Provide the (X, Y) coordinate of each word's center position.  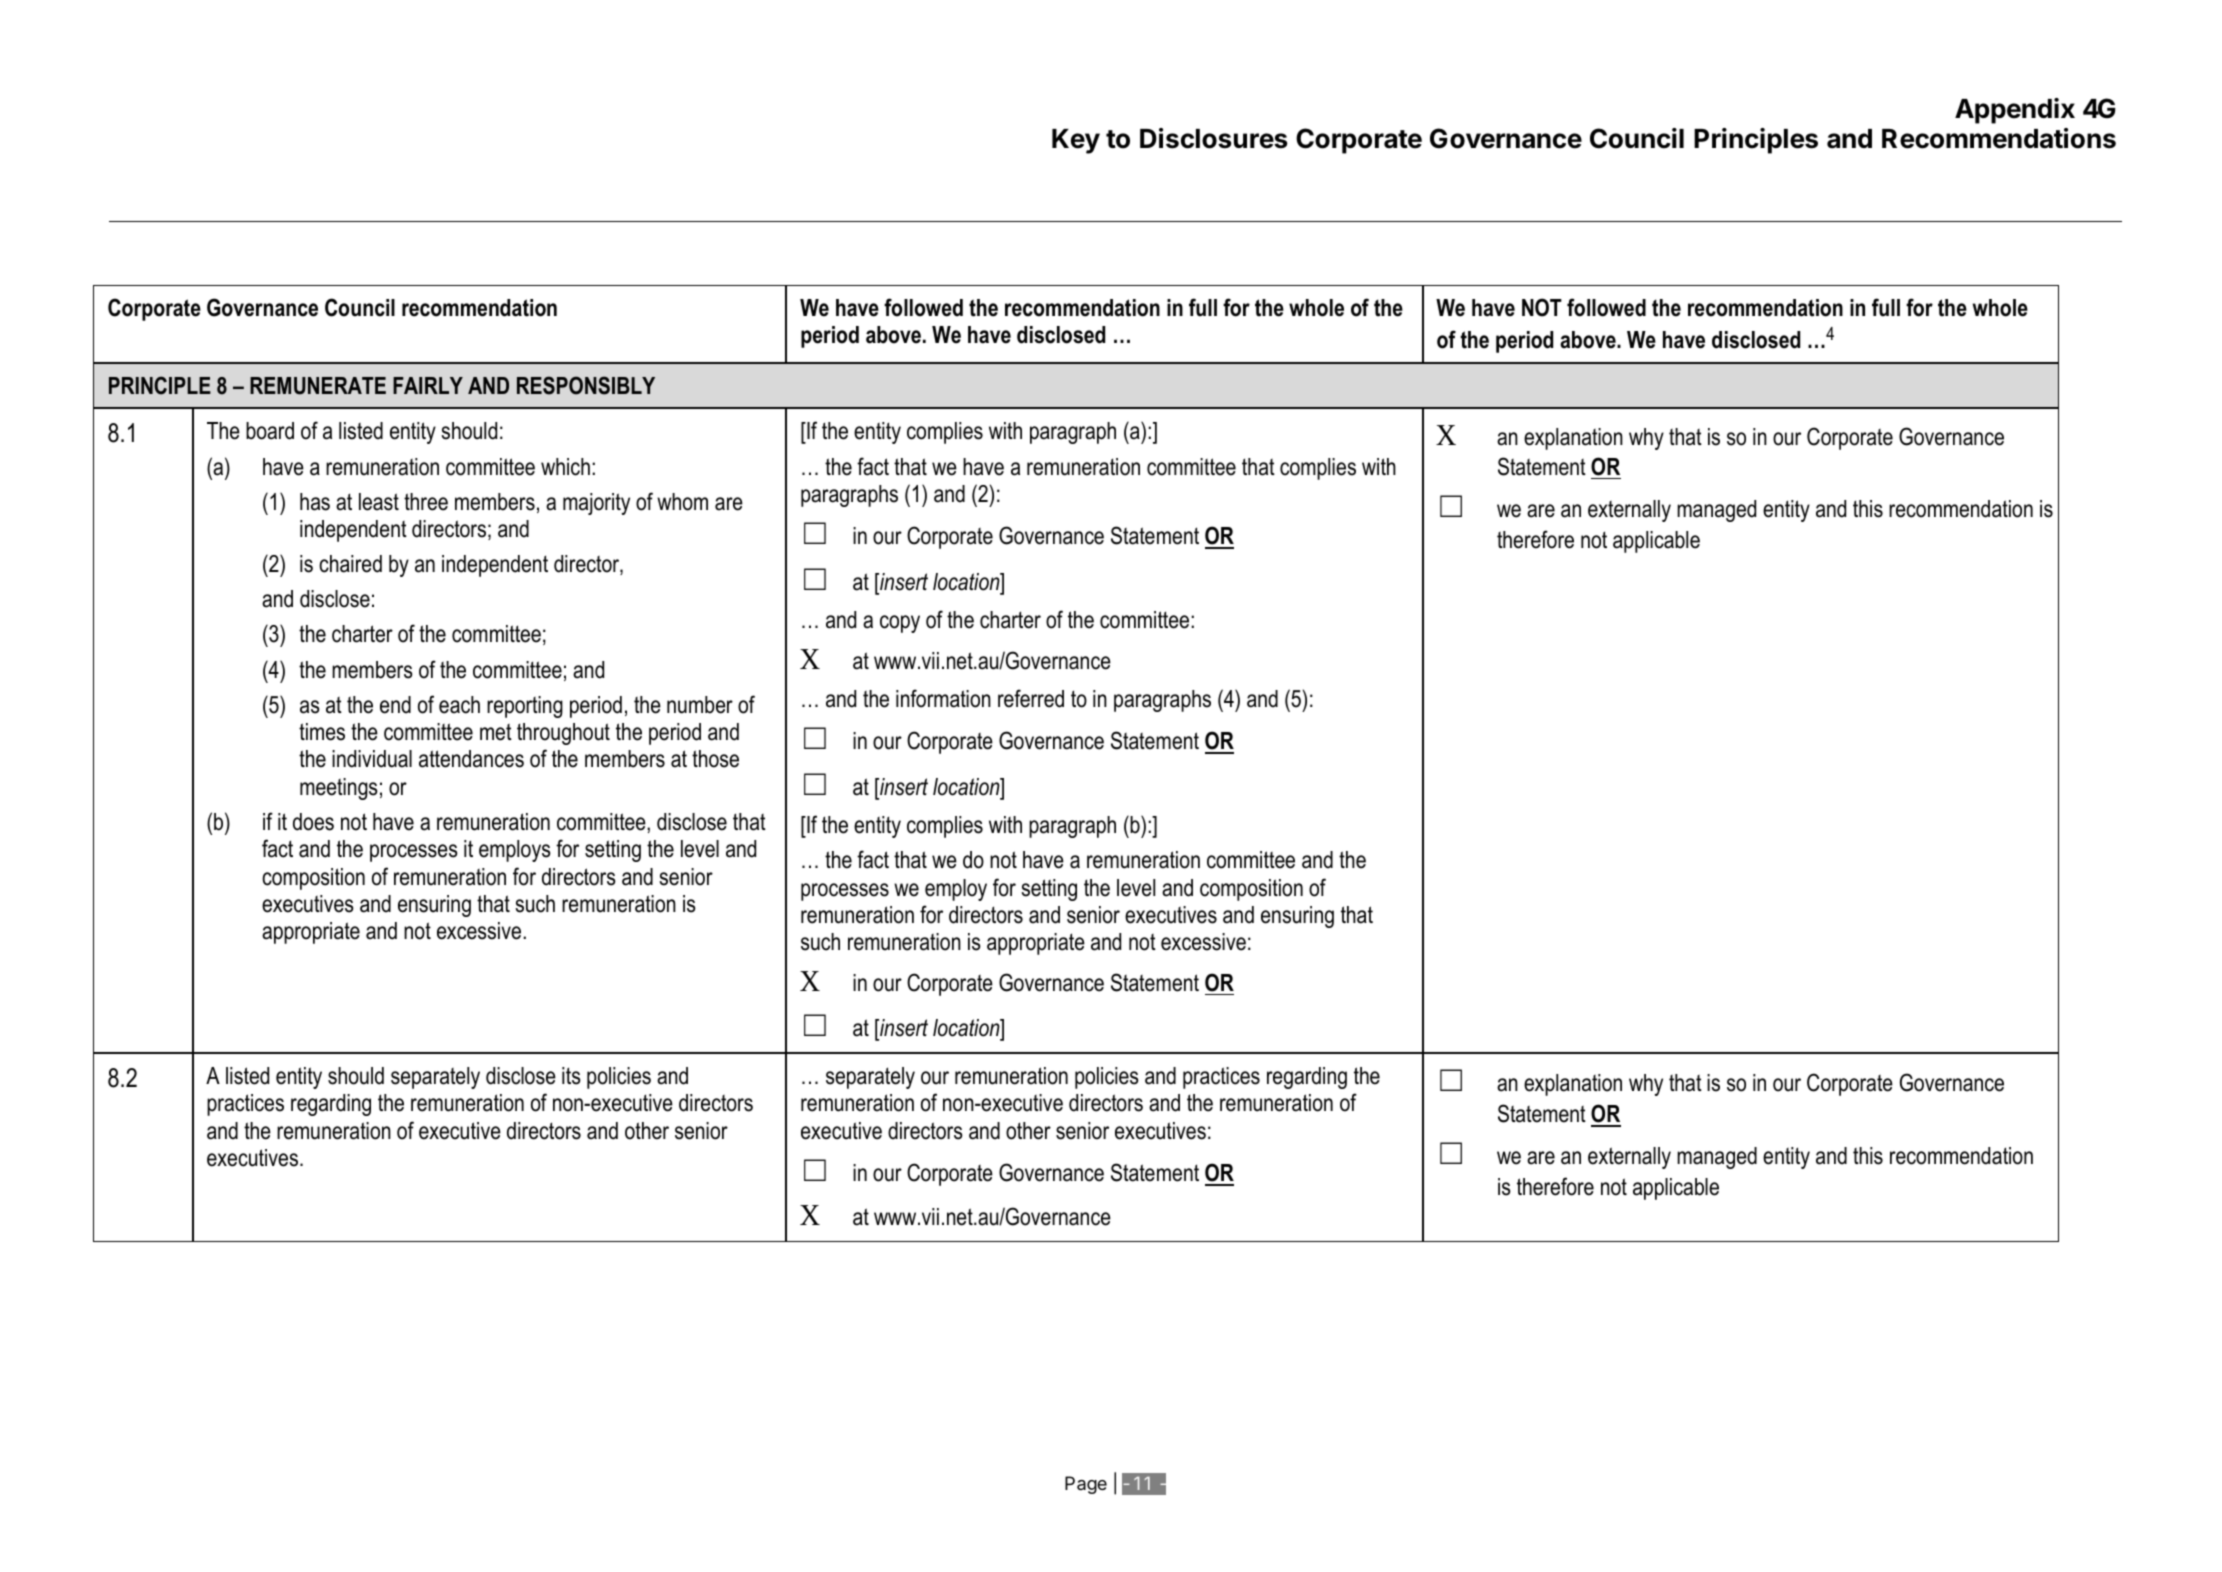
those (715, 759)
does (313, 822)
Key (1076, 141)
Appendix (2015, 111)
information (943, 698)
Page (1086, 1485)
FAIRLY (428, 385)
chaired (350, 564)
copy (900, 624)
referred (1031, 698)
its (571, 1076)
